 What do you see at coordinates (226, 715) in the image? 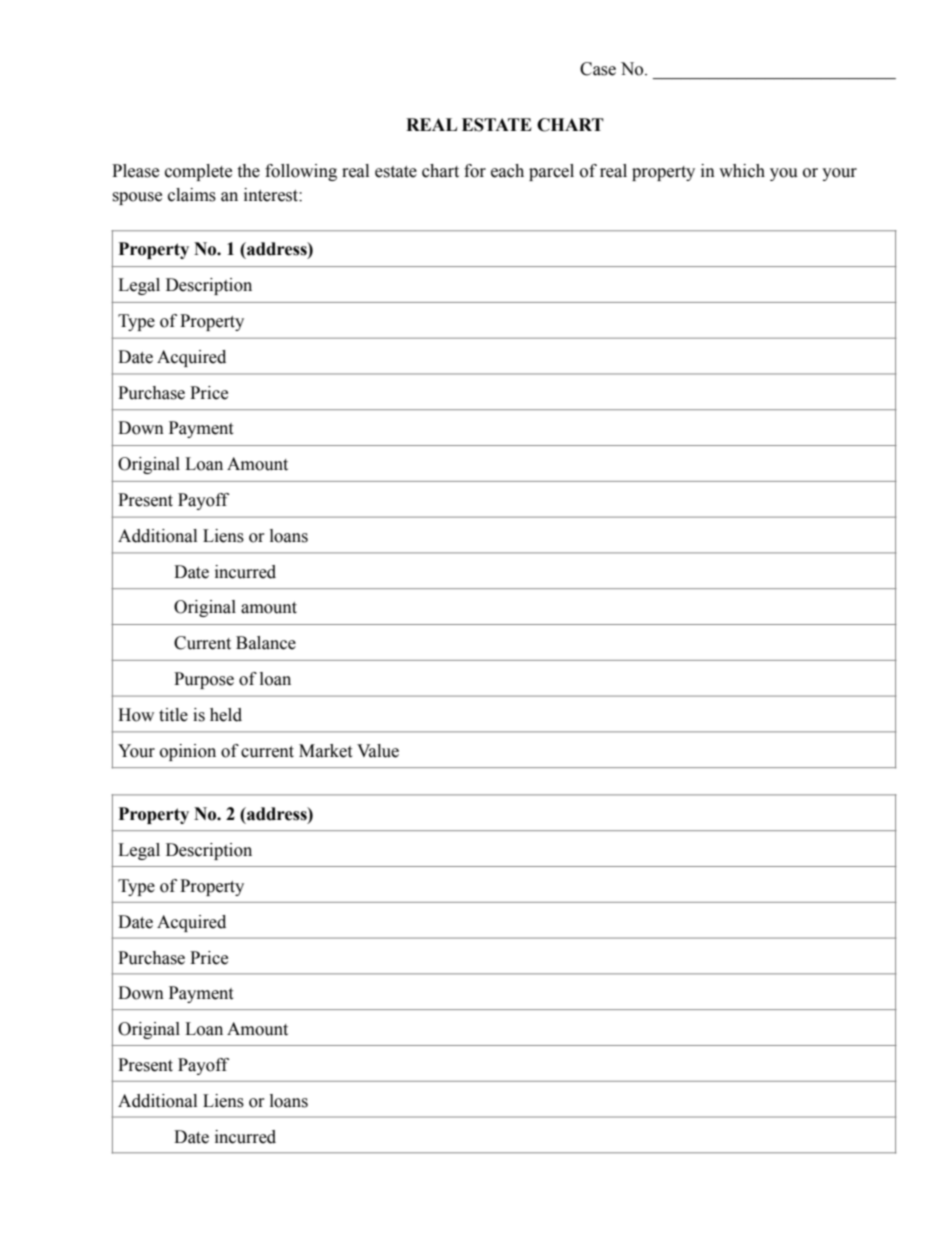
I see `held` at bounding box center [226, 715].
